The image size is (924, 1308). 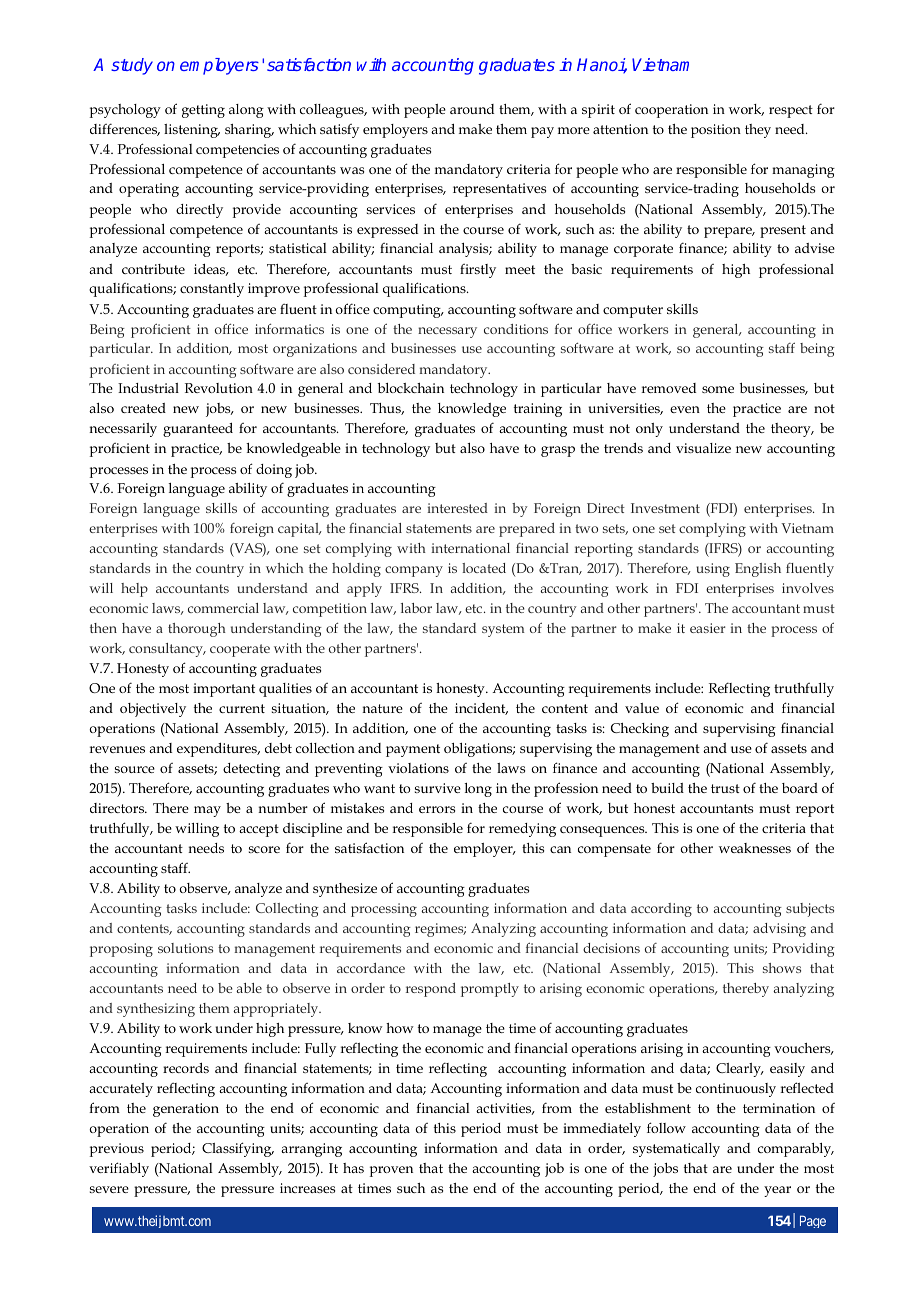 I want to click on may, so click(x=207, y=811).
